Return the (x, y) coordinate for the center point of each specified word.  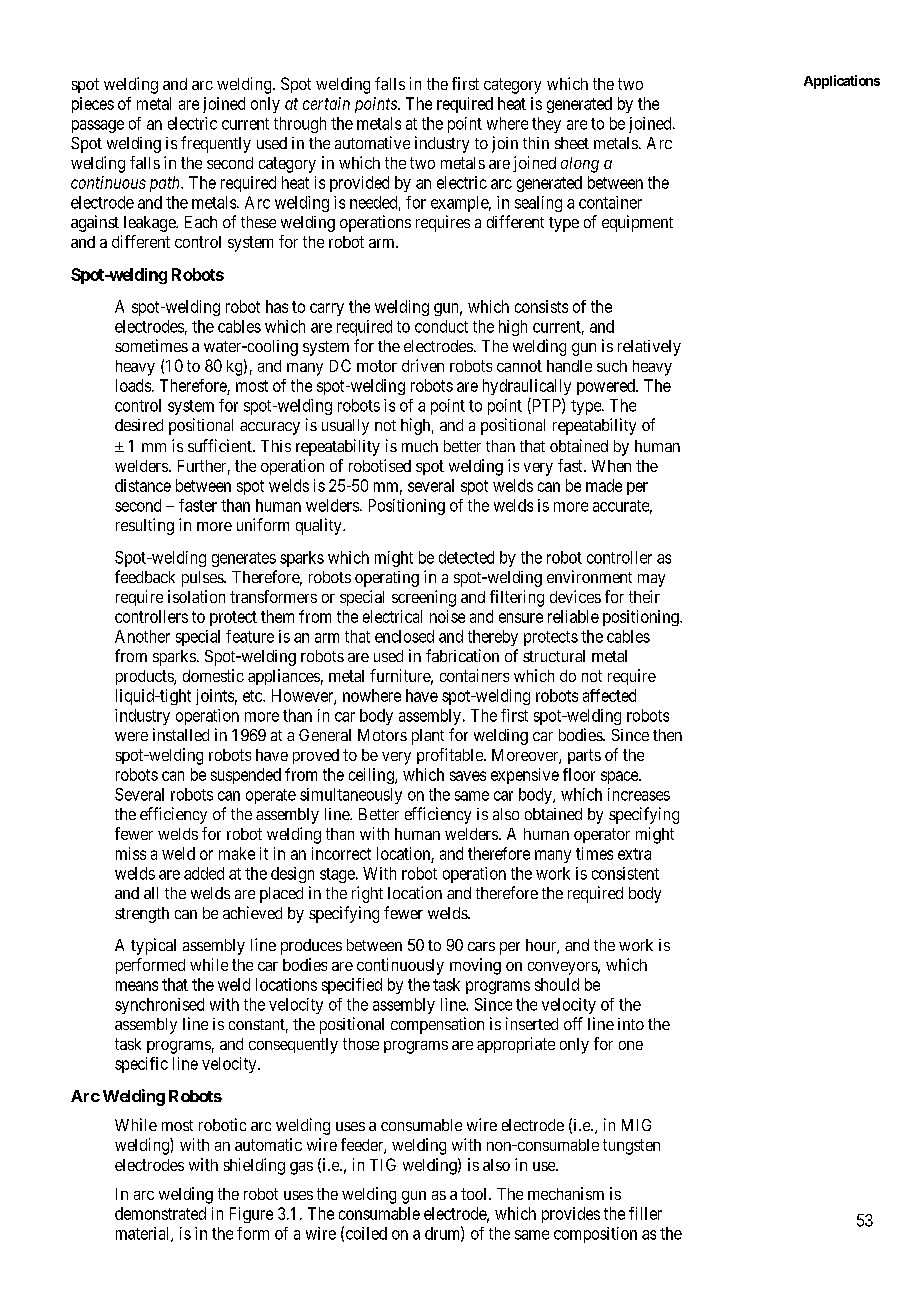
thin (536, 143)
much (420, 446)
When (611, 466)
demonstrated (160, 1213)
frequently (216, 144)
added (204, 873)
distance (143, 485)
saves (468, 776)
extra (634, 854)
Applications (842, 82)
